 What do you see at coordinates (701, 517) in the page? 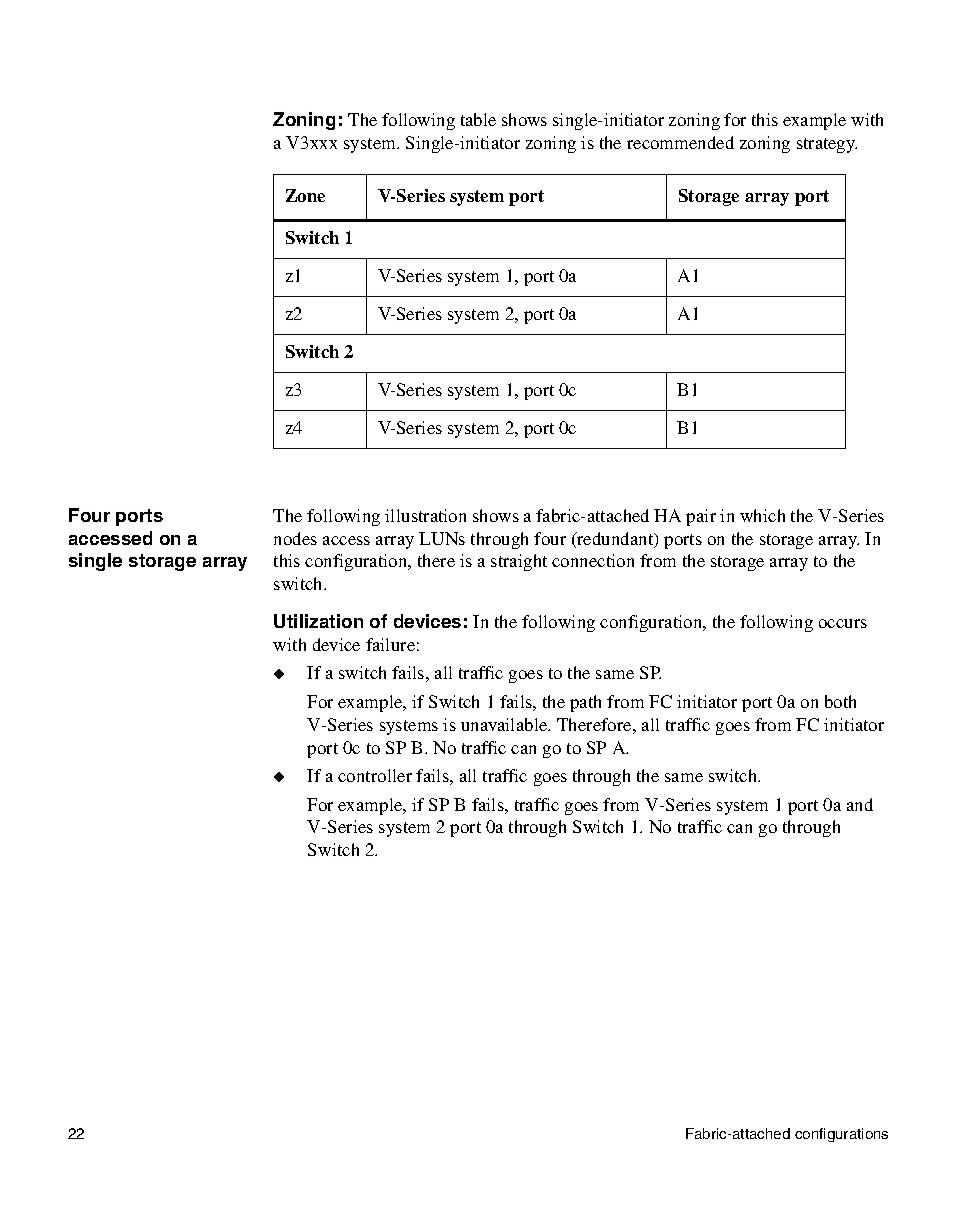
I see `pair` at bounding box center [701, 517].
